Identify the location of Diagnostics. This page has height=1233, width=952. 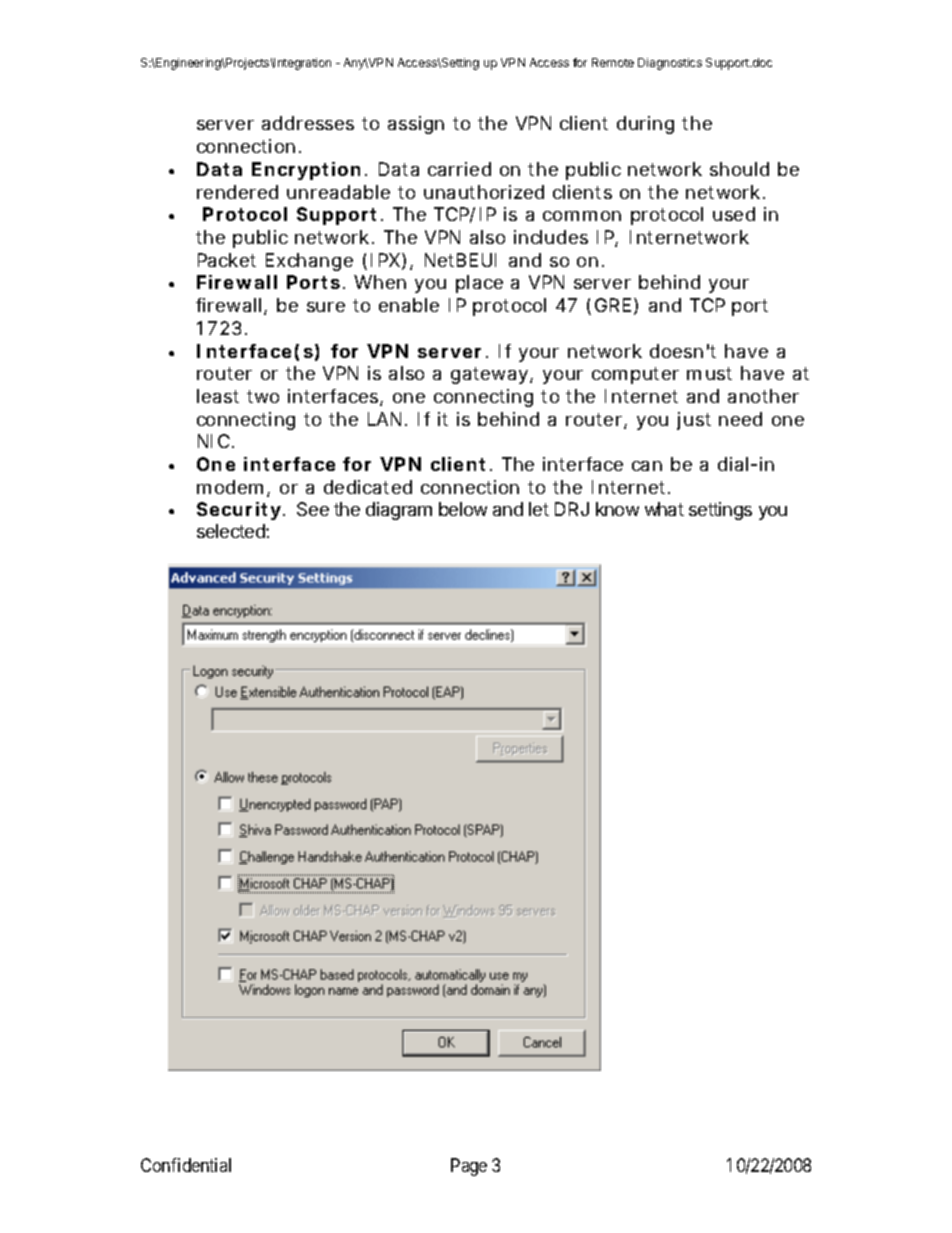
(670, 64).
